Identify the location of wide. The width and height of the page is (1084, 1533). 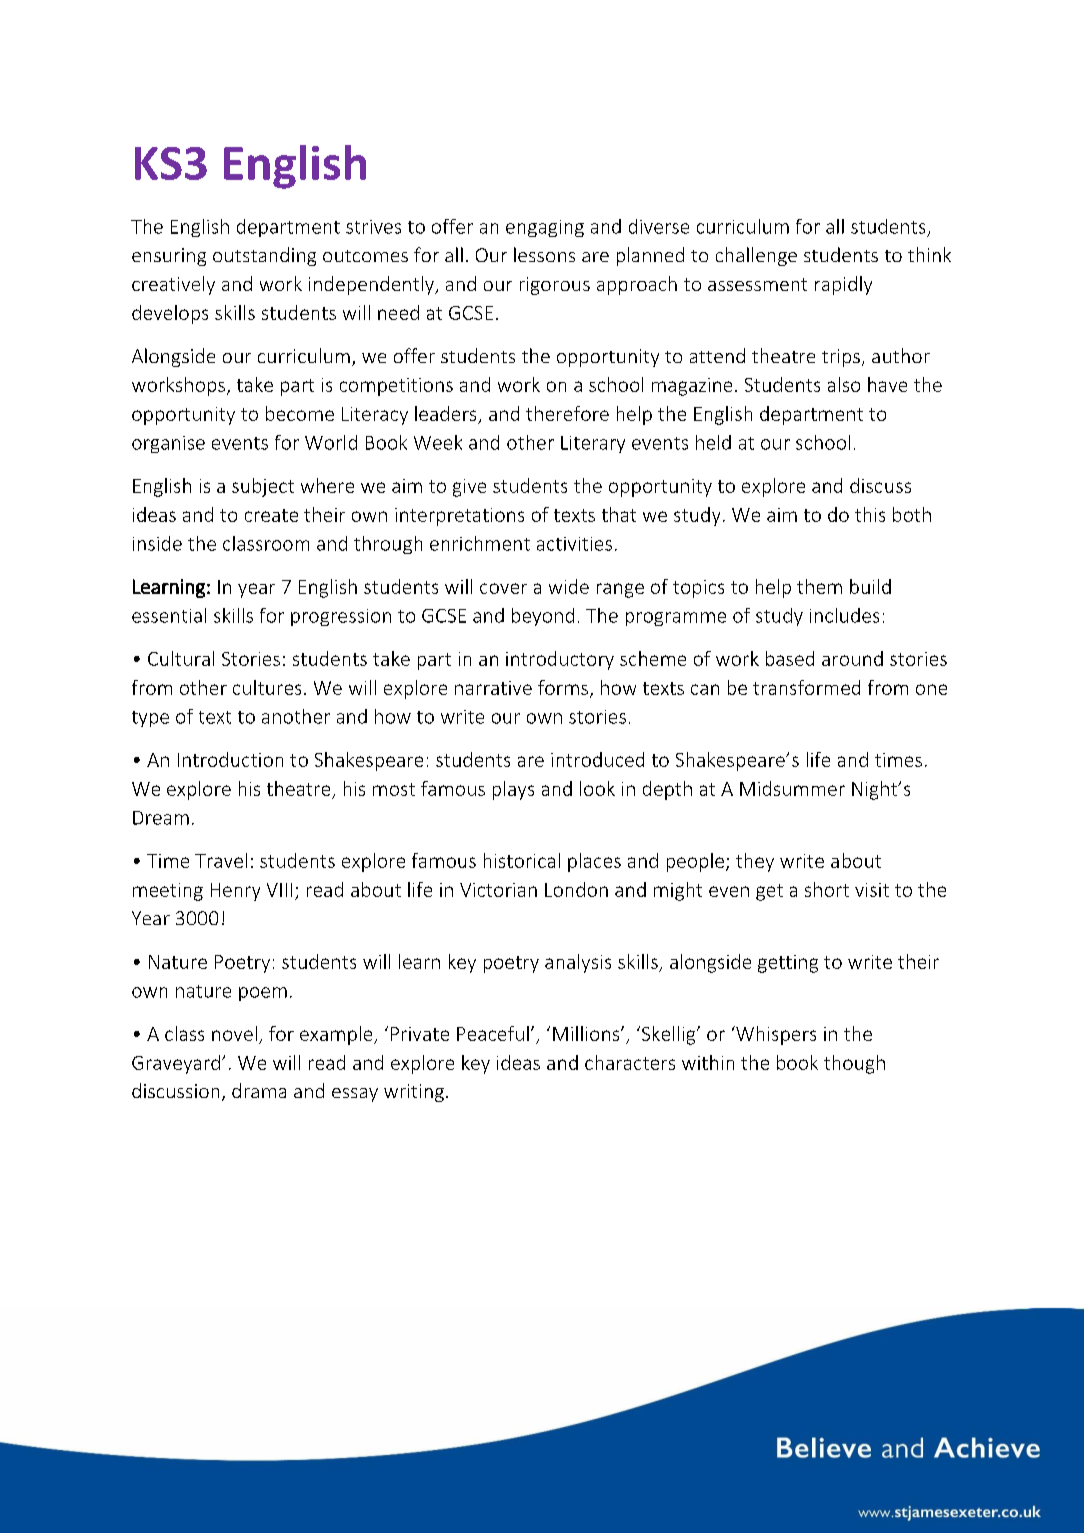
(569, 586).
